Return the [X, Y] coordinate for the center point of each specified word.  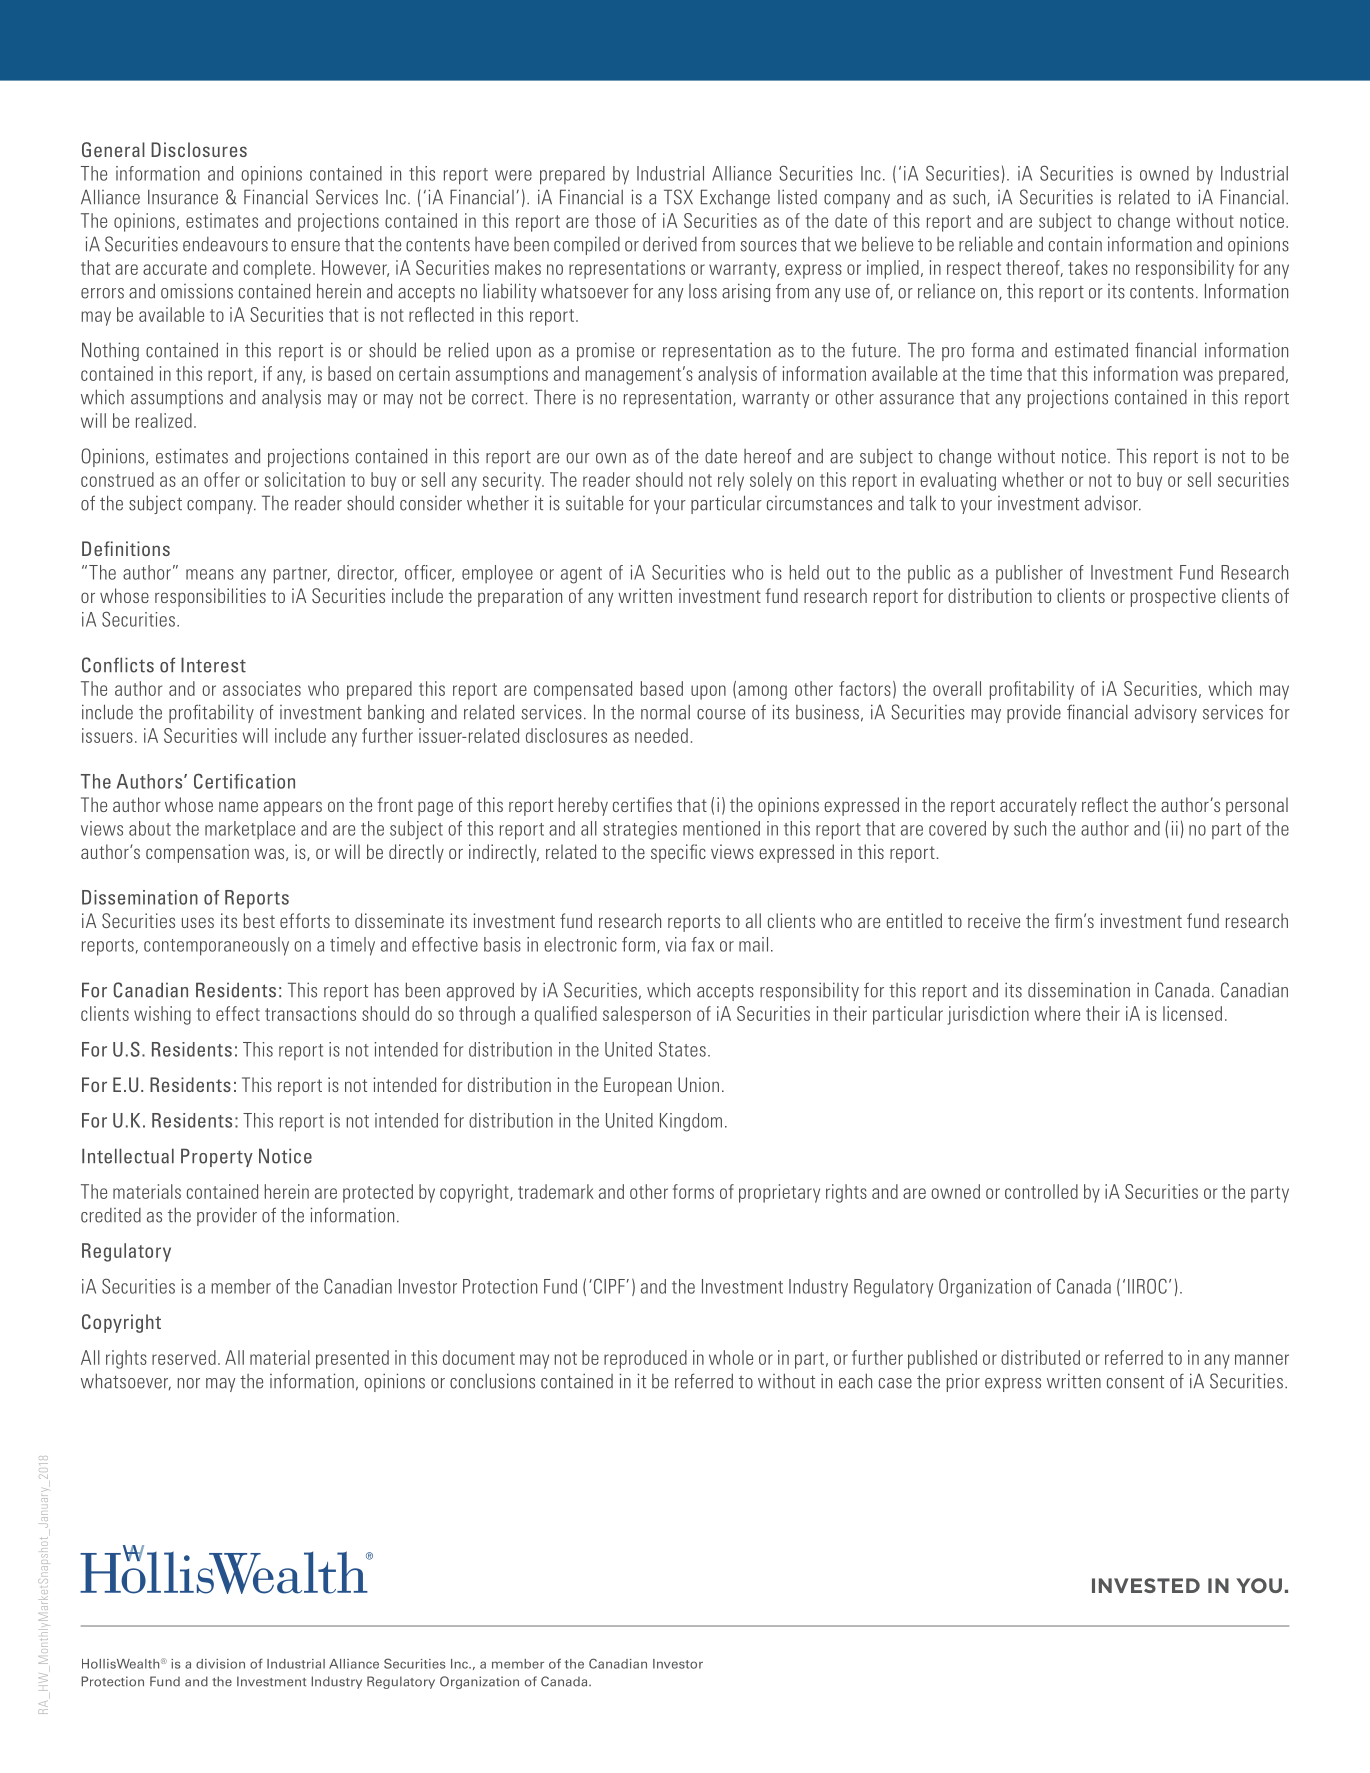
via [675, 944]
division [220, 1664]
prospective [1173, 597]
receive [994, 920]
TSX [678, 197]
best [259, 920]
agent [581, 575]
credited [111, 1215]
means [210, 574]
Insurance [183, 197]
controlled [1041, 1191]
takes [1088, 267]
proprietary [779, 1193]
